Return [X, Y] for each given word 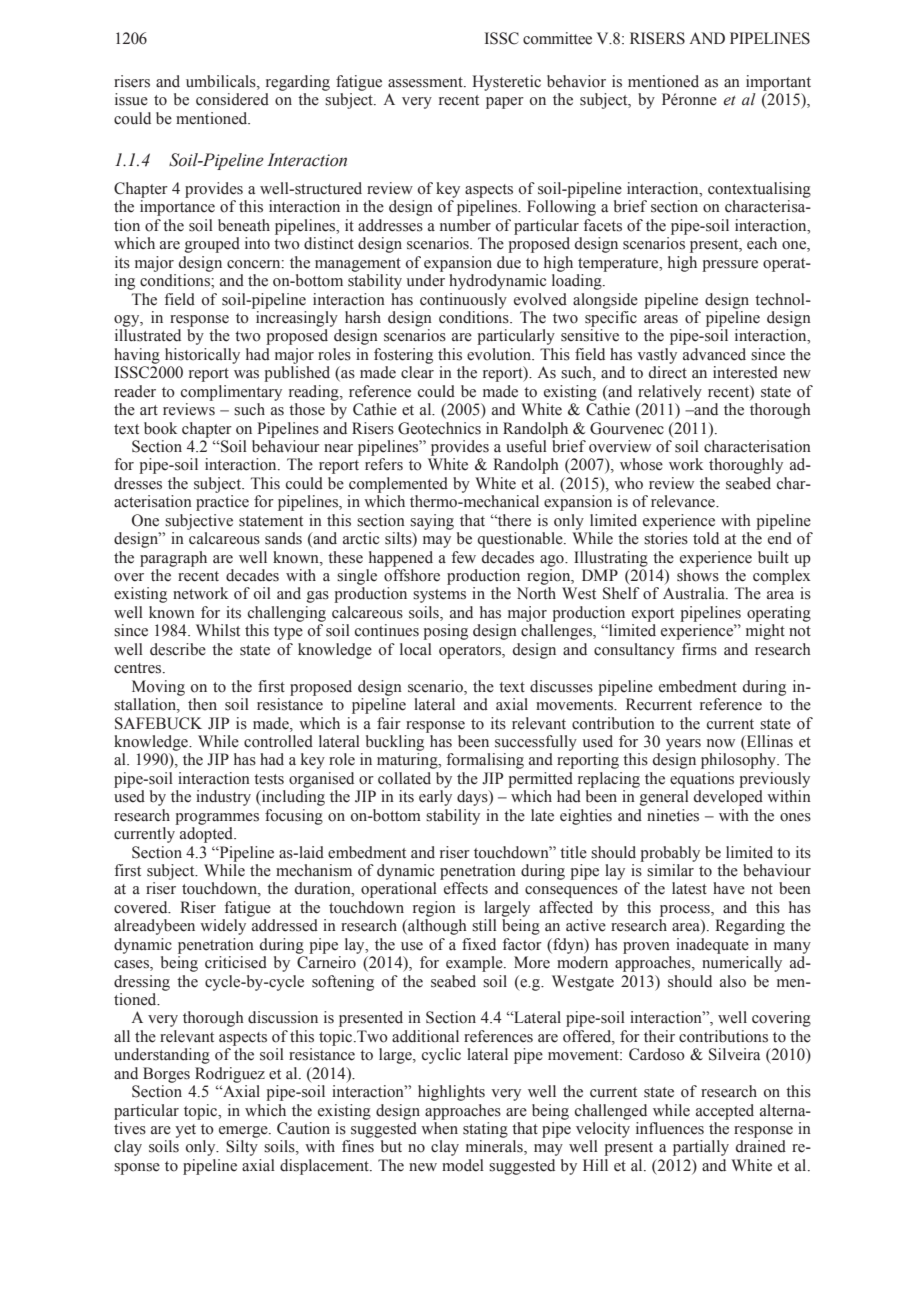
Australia [695, 593]
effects [466, 888]
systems [439, 596]
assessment [426, 82]
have [729, 888]
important [778, 83]
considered [232, 99]
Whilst [218, 630]
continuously [463, 301]
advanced [714, 354]
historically [202, 356]
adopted [207, 835]
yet [185, 1131]
